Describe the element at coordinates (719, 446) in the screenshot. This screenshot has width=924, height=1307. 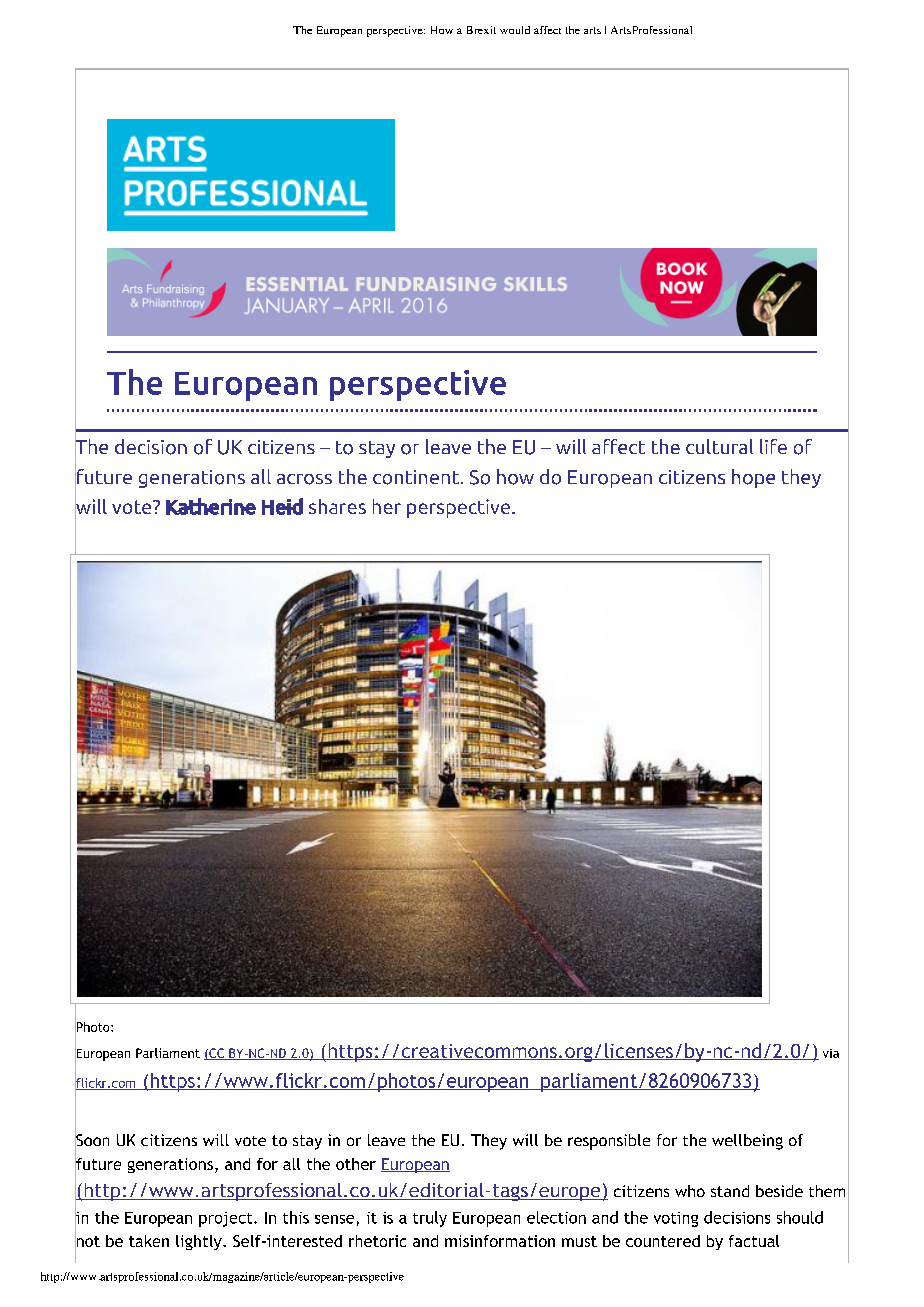
I see `cultural` at that location.
